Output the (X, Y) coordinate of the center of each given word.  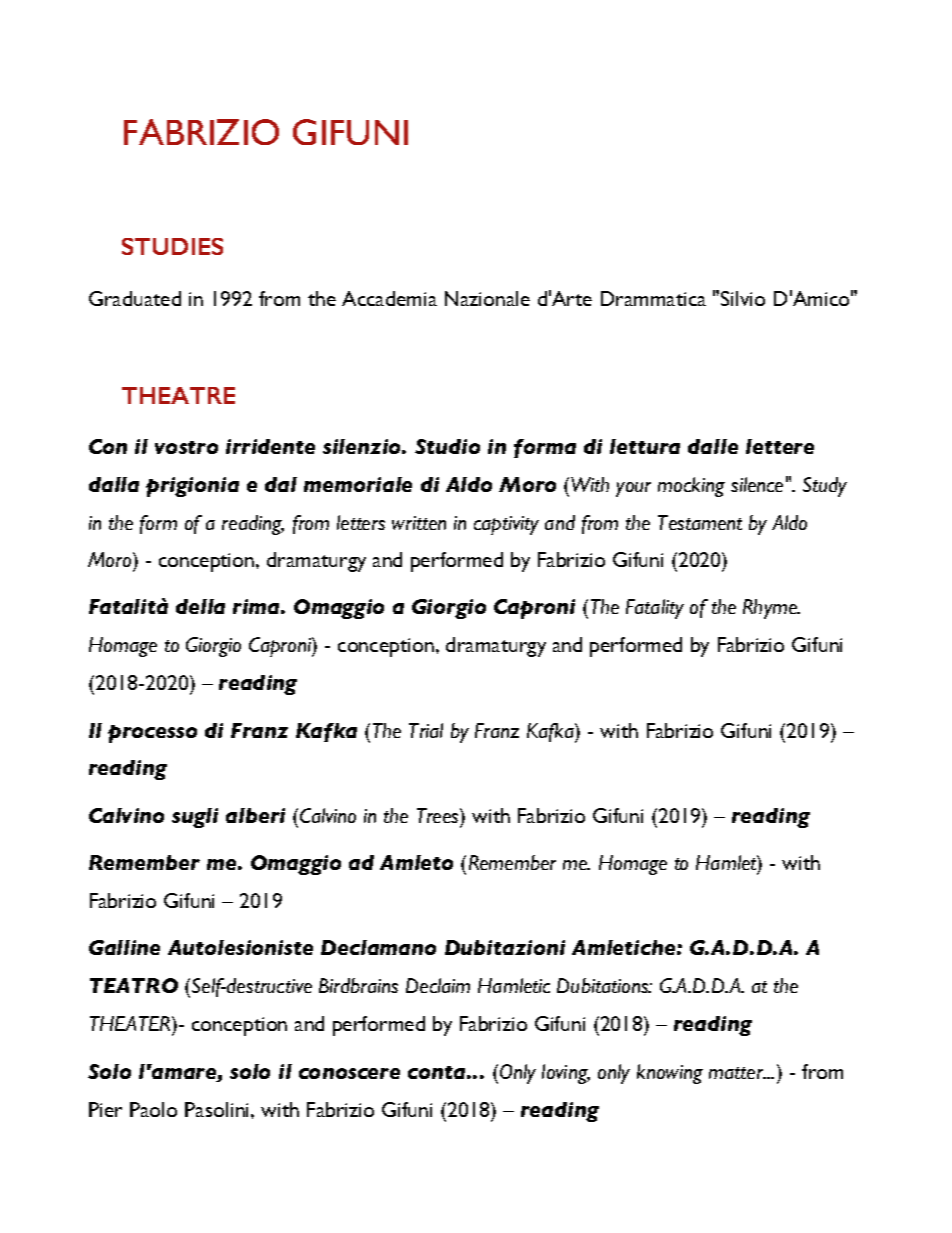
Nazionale (487, 298)
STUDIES (172, 246)
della (200, 606)
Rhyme (771, 609)
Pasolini (218, 1109)
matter (737, 1073)
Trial (426, 730)
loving (566, 1074)
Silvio (743, 298)
